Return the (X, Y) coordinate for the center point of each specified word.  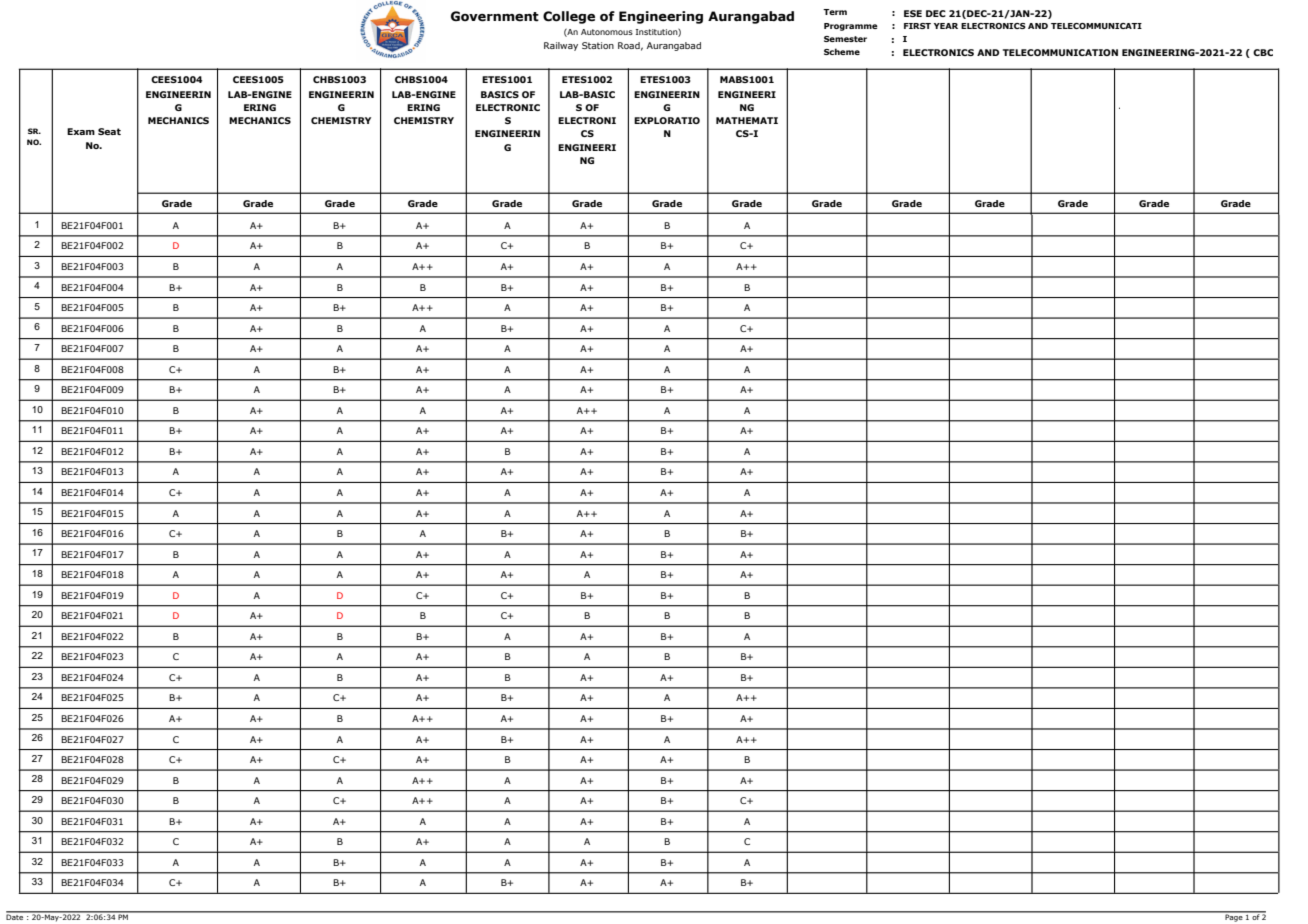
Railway (561, 46)
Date (16, 916)
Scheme (842, 51)
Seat (109, 131)
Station (598, 45)
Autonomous (607, 32)
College (569, 17)
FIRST (917, 26)
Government (495, 16)
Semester (845, 39)
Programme (851, 27)
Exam (81, 131)
